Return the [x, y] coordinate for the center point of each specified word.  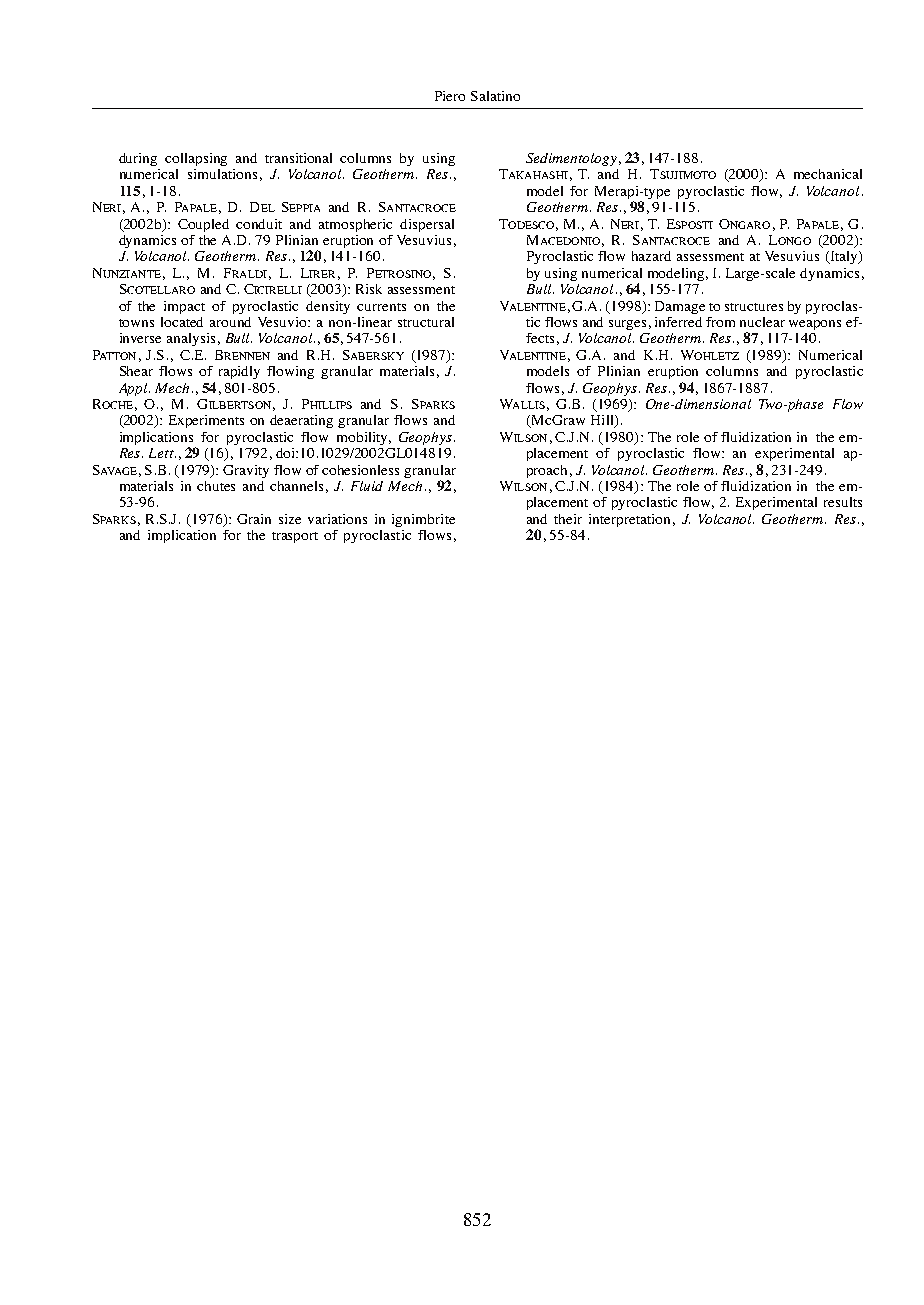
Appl [134, 389]
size [290, 519]
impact [184, 307]
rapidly [239, 372]
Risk [369, 289]
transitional [298, 158]
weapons [815, 325]
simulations [222, 174]
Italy [844, 257]
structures [754, 307]
